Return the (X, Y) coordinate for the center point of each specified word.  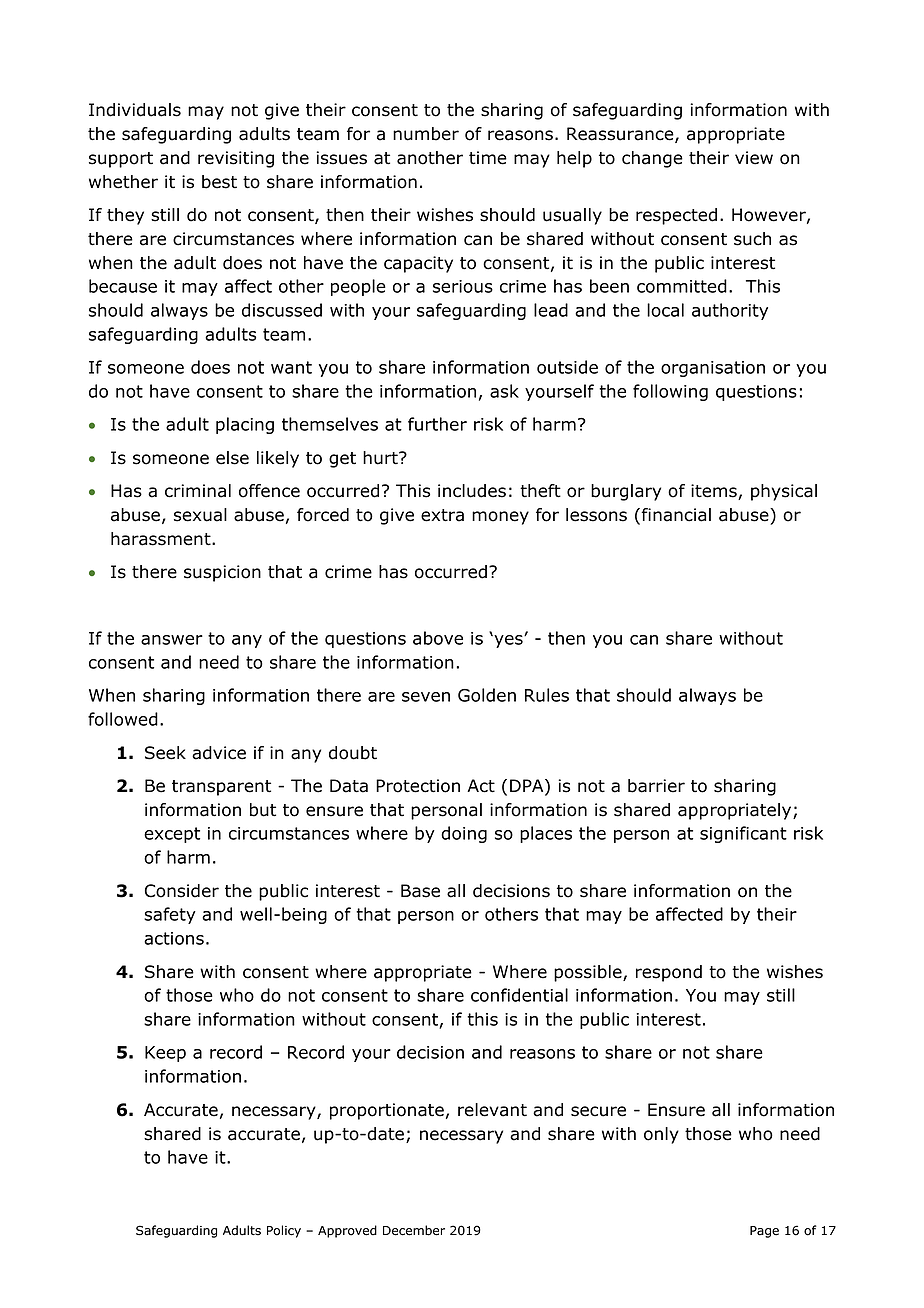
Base (420, 891)
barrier (656, 786)
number (426, 134)
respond (669, 973)
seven (426, 697)
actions (174, 938)
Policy (284, 1231)
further (437, 424)
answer (172, 640)
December (414, 1230)
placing (245, 425)
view (754, 158)
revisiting (236, 159)
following (670, 392)
